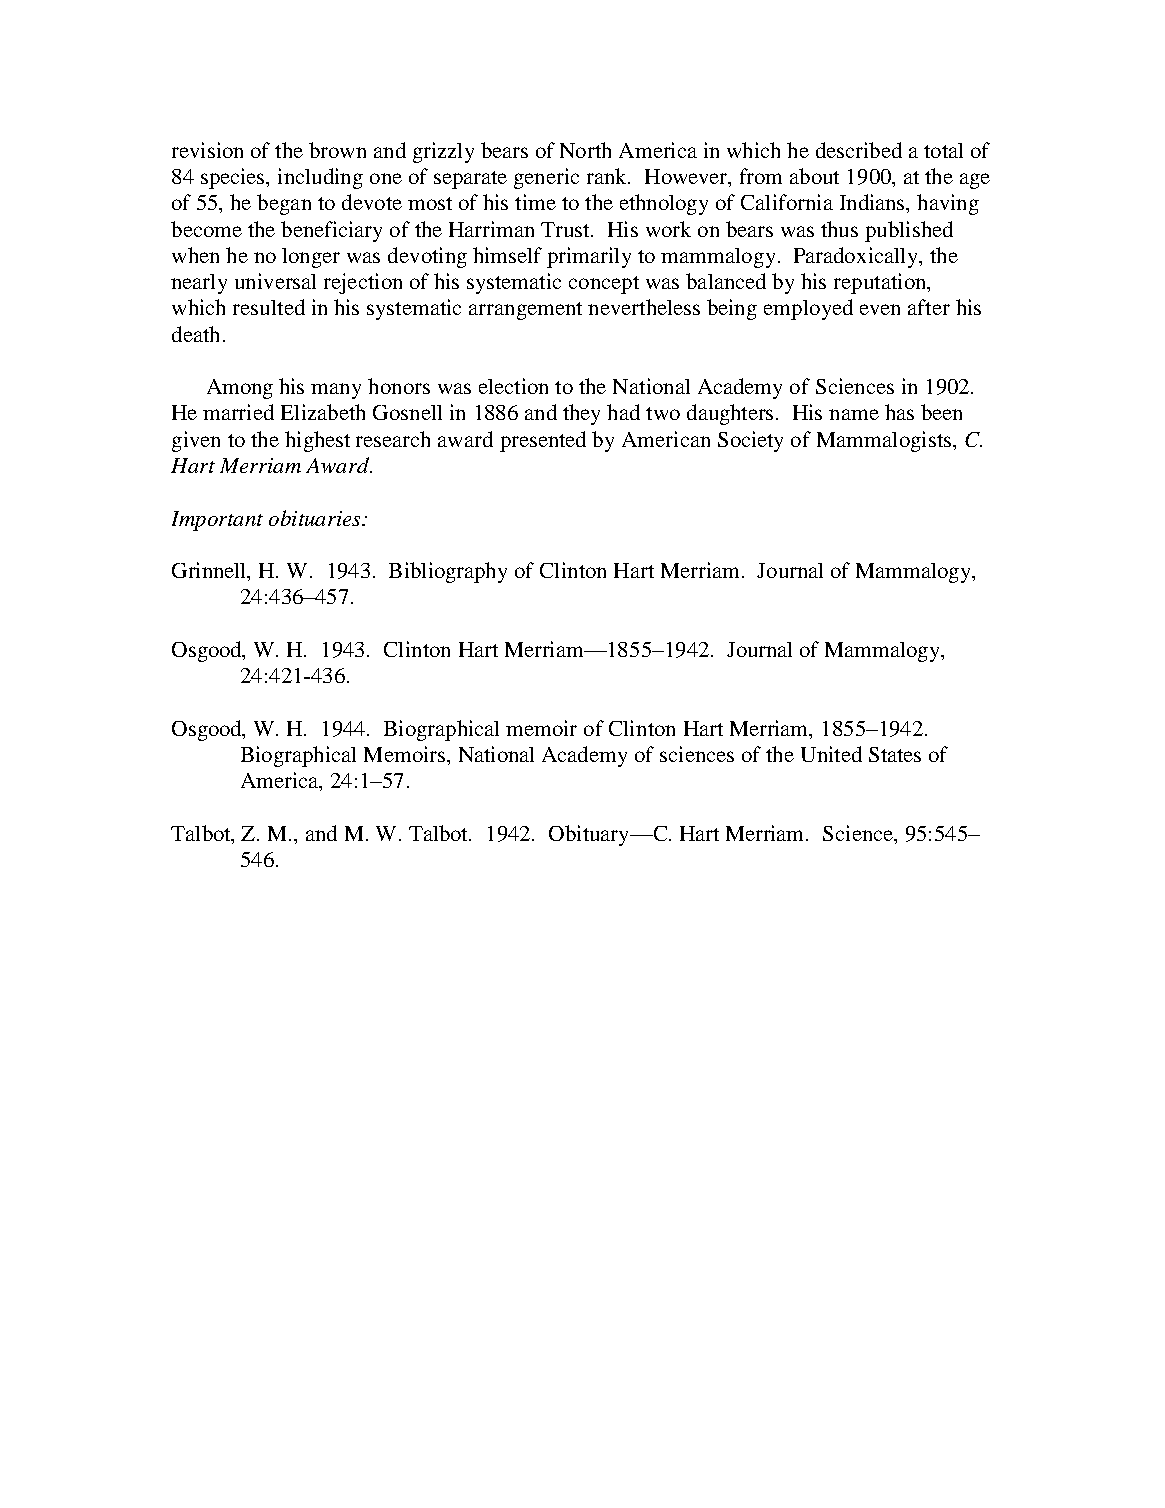 This document has width=1165, height=1508. What do you see at coordinates (320, 178) in the document?
I see `including` at bounding box center [320, 178].
